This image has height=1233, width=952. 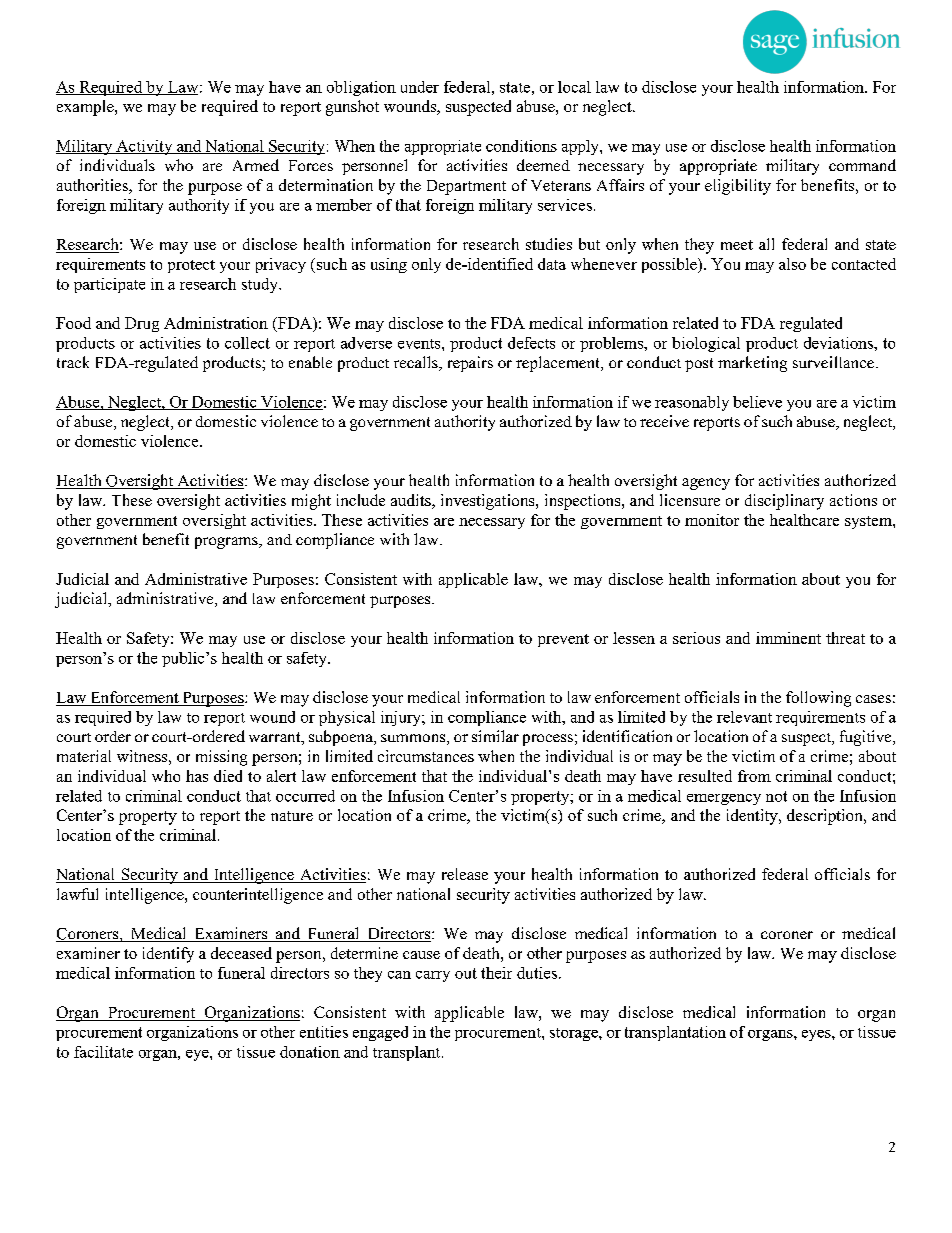 I want to click on monitor, so click(x=712, y=520).
